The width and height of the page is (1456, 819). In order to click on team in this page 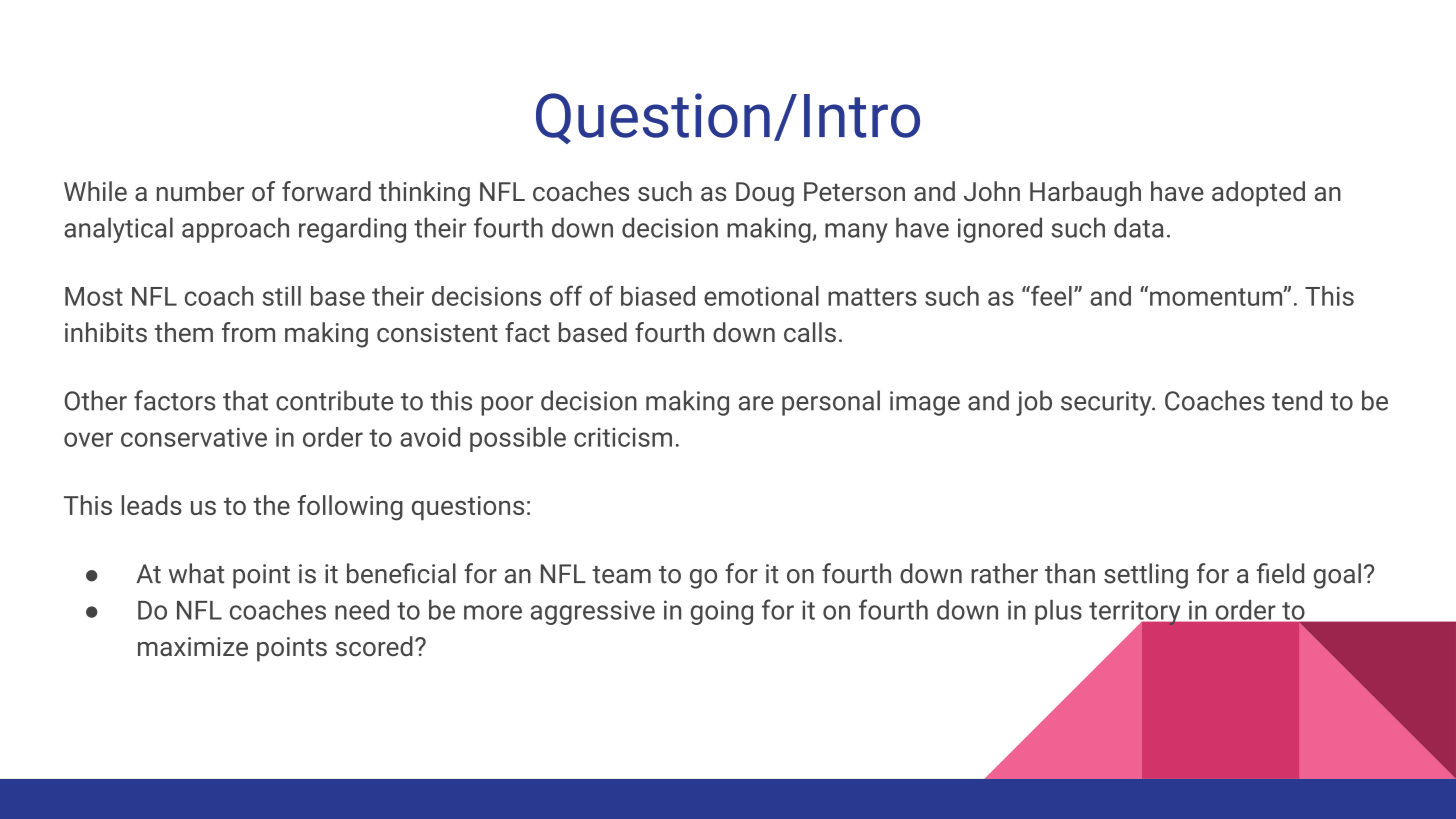, I will do `click(621, 575)`.
